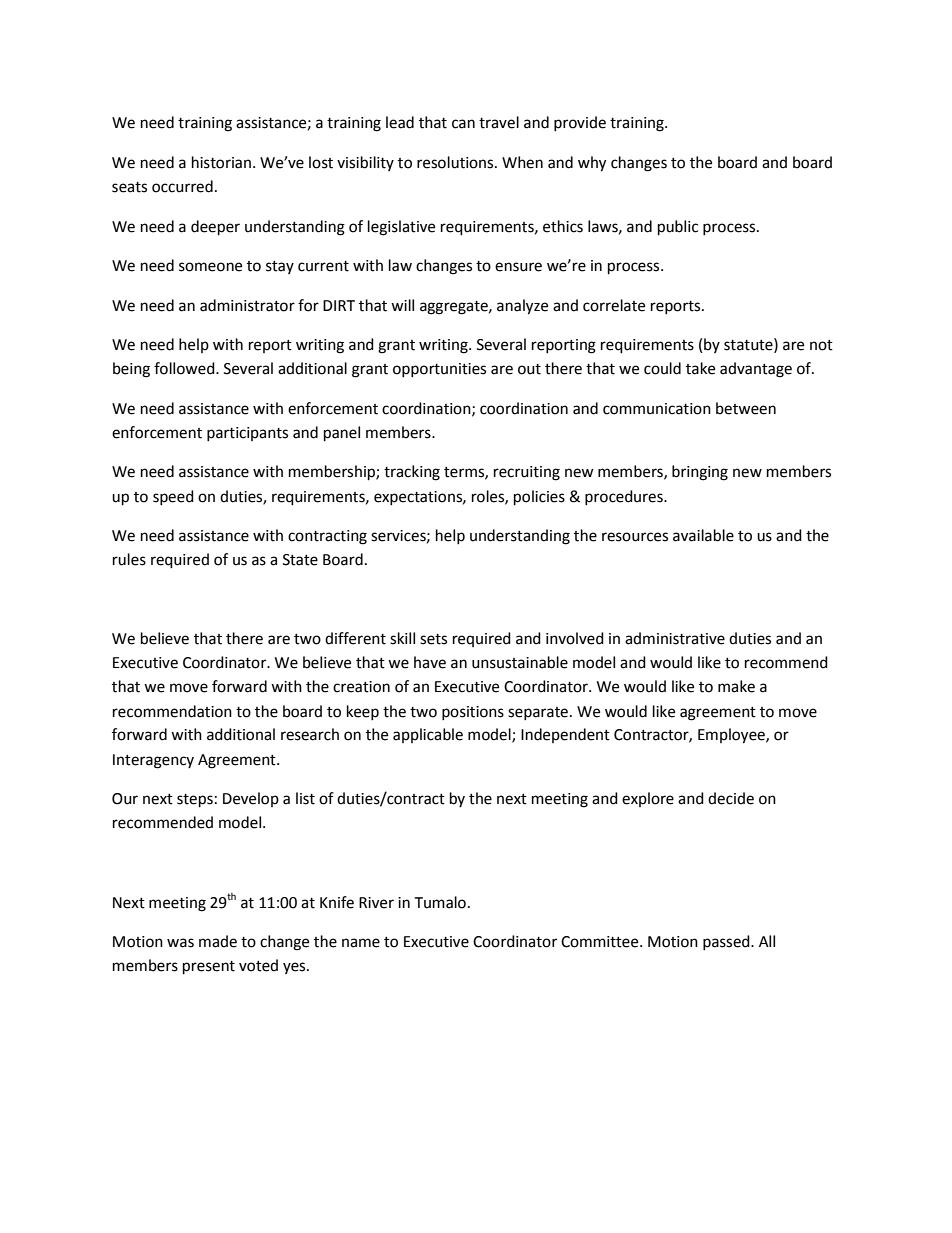 Image resolution: width=952 pixels, height=1233 pixels. Describe the element at coordinates (520, 662) in the page. I see `unsustainable` at that location.
